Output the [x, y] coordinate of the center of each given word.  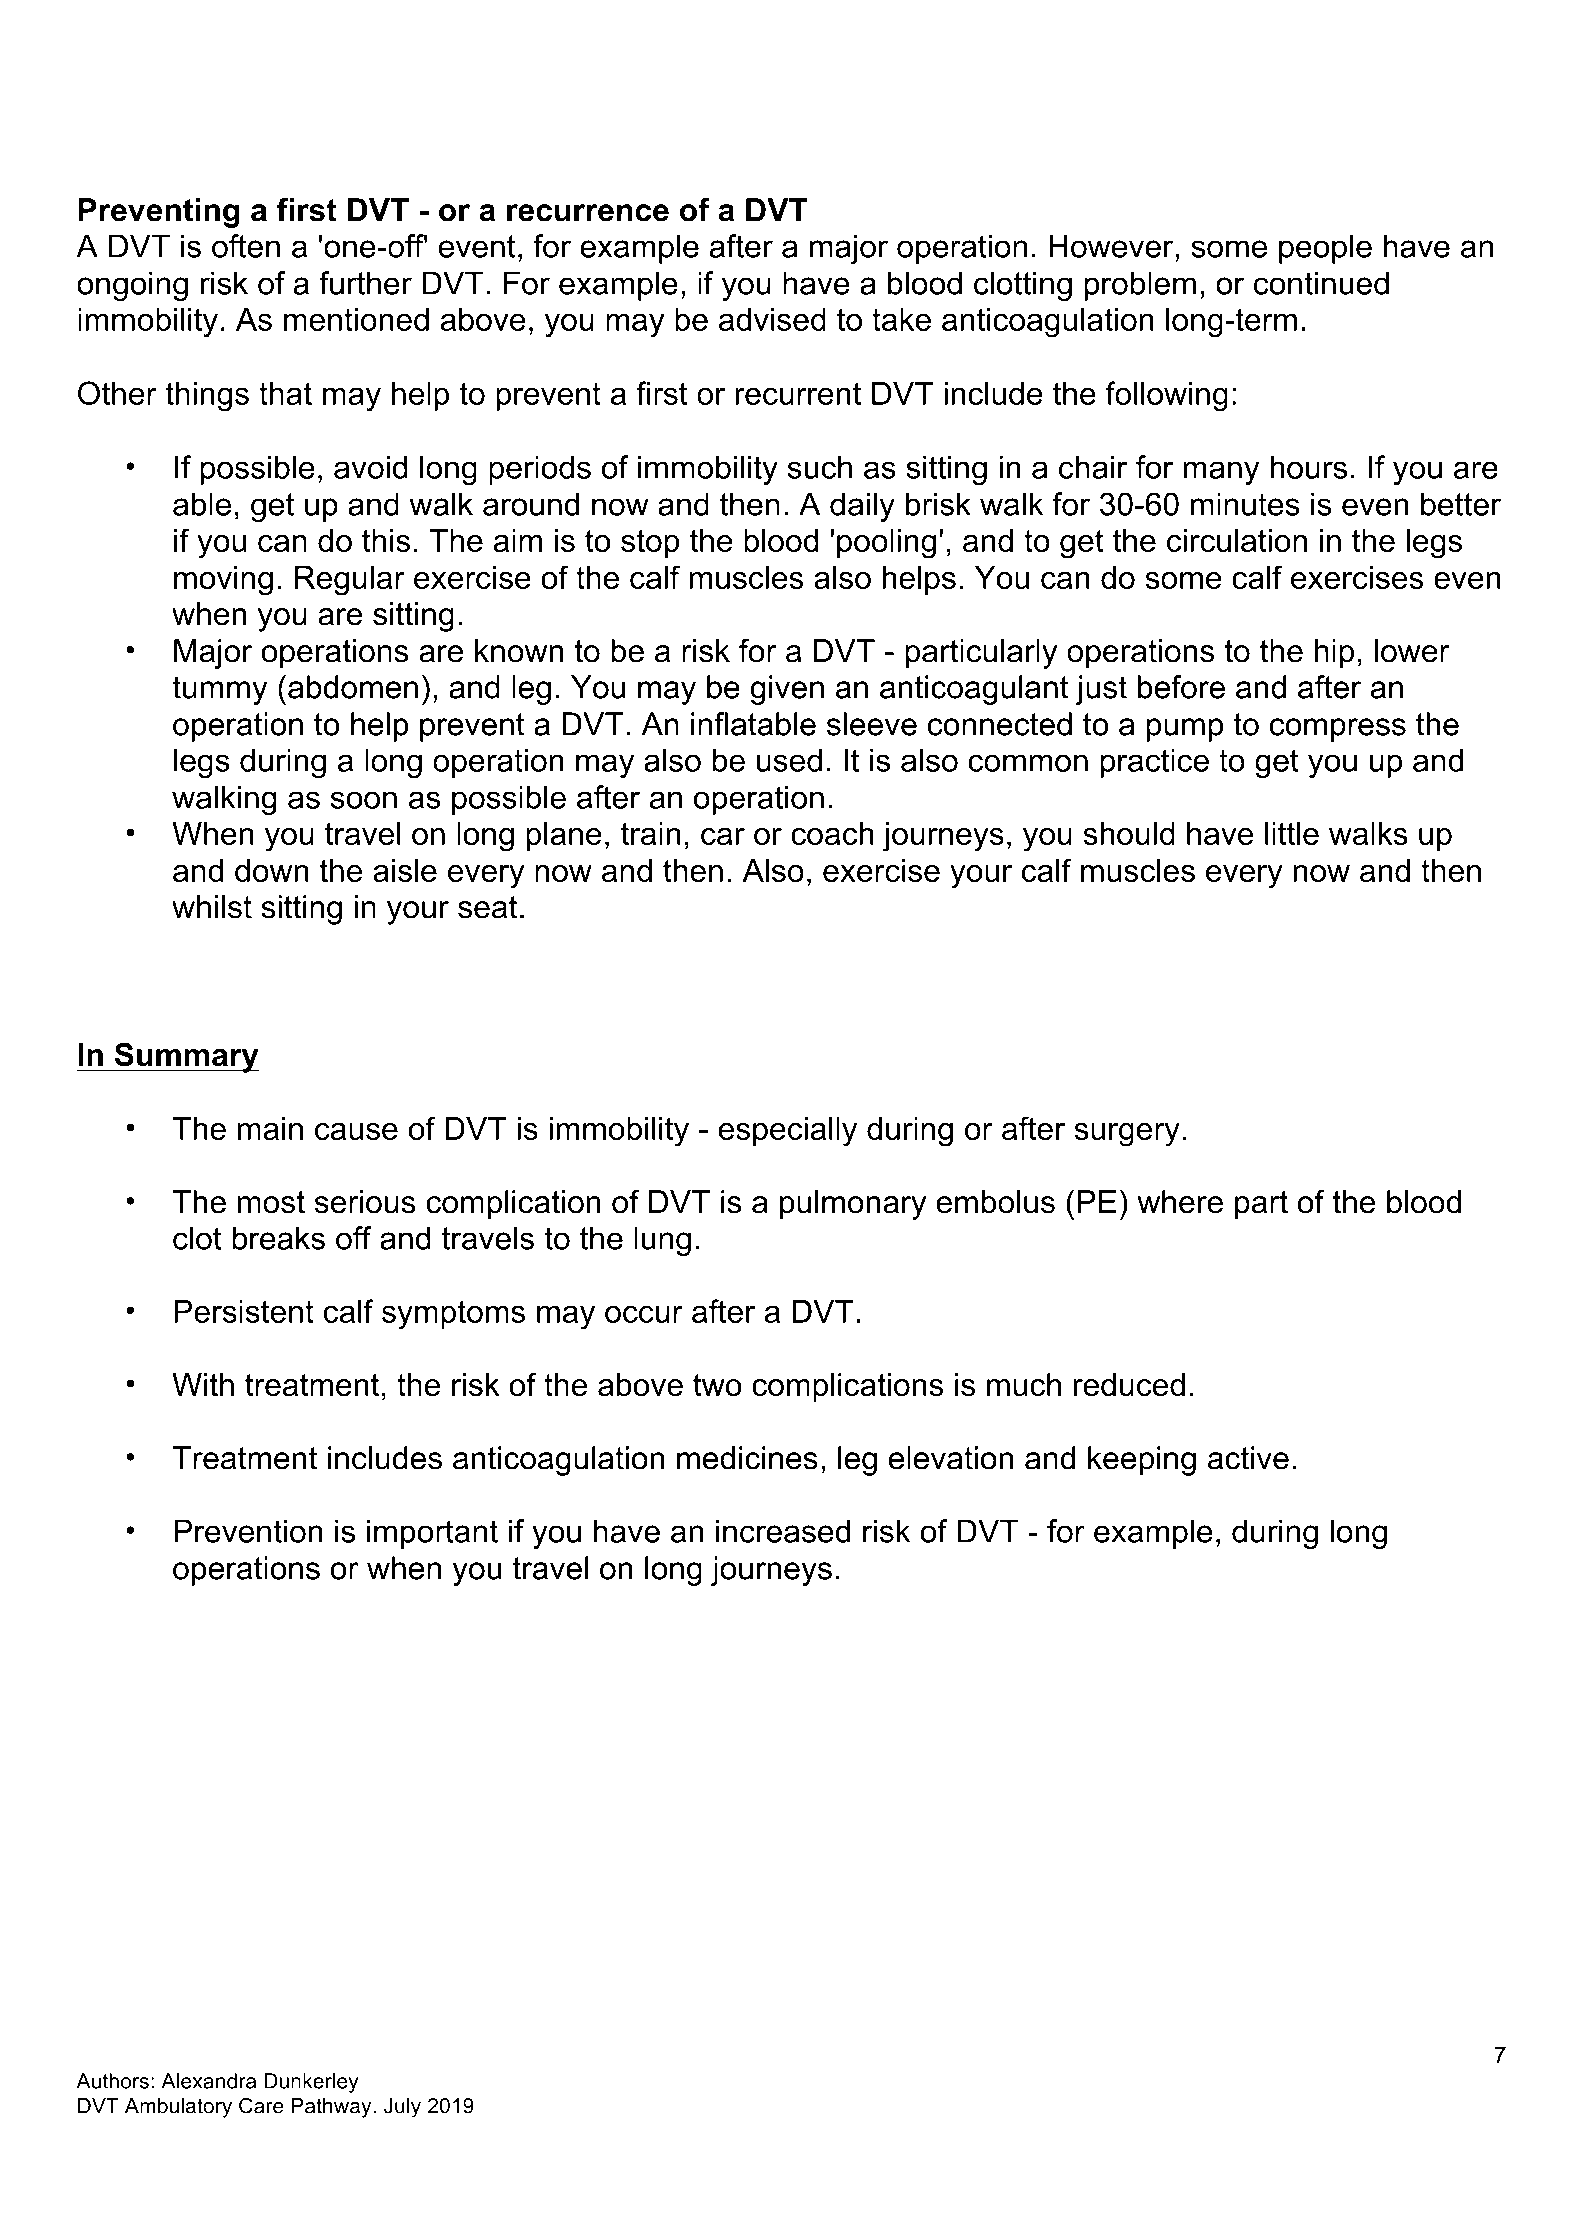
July [402, 2108]
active [1248, 1458]
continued [1321, 283]
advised [772, 319]
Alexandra [208, 2081]
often [246, 246]
